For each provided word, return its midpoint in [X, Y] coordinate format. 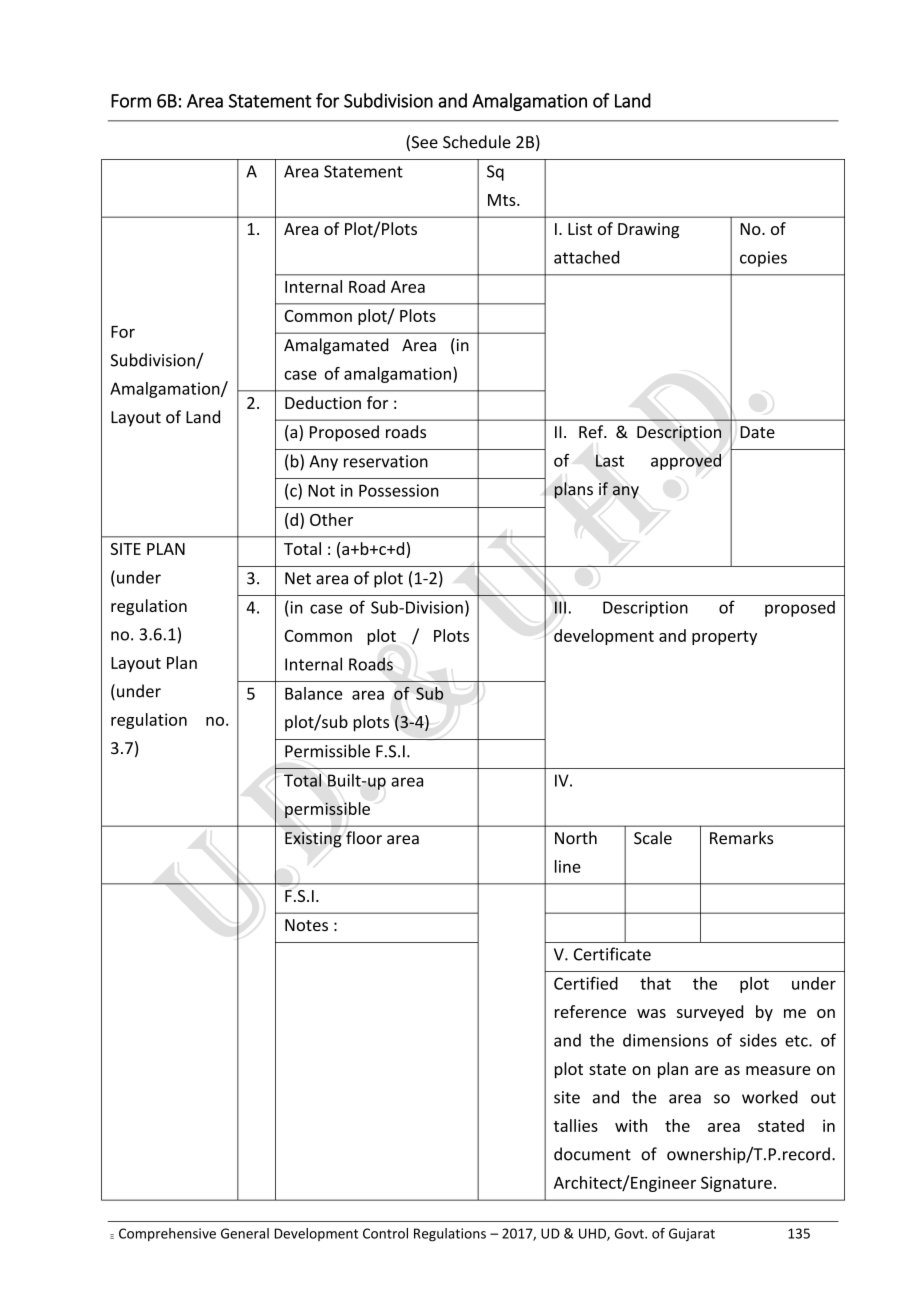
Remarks [741, 838]
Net [298, 578]
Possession [399, 490]
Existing [313, 840]
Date [757, 432]
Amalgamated [336, 346]
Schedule [477, 142]
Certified [586, 983]
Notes [306, 925]
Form [131, 101]
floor [364, 838]
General [245, 1233]
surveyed [710, 1013]
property [724, 638]
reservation [386, 461]
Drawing [648, 231]
